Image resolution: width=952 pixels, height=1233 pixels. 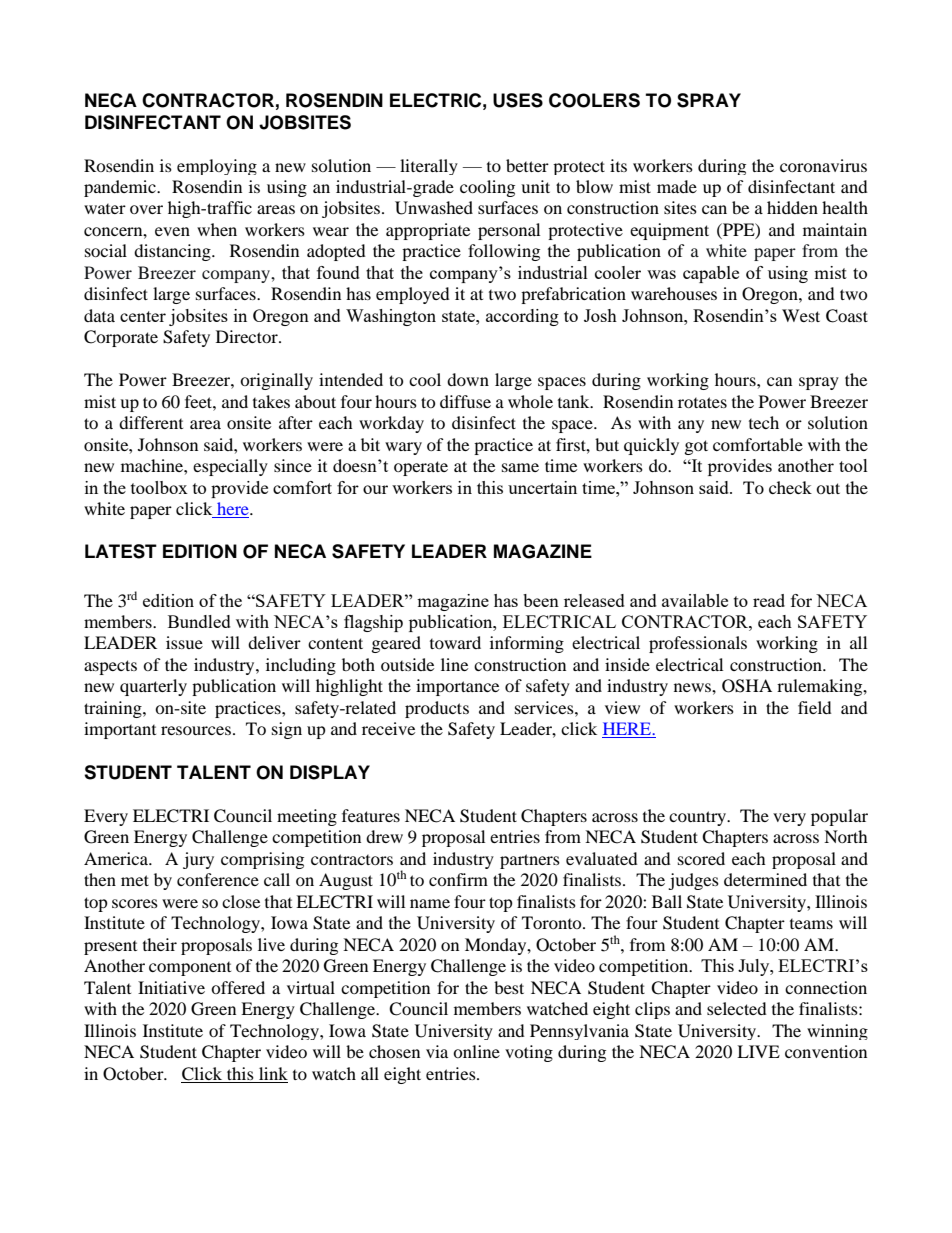 I want to click on employing, so click(x=217, y=167).
